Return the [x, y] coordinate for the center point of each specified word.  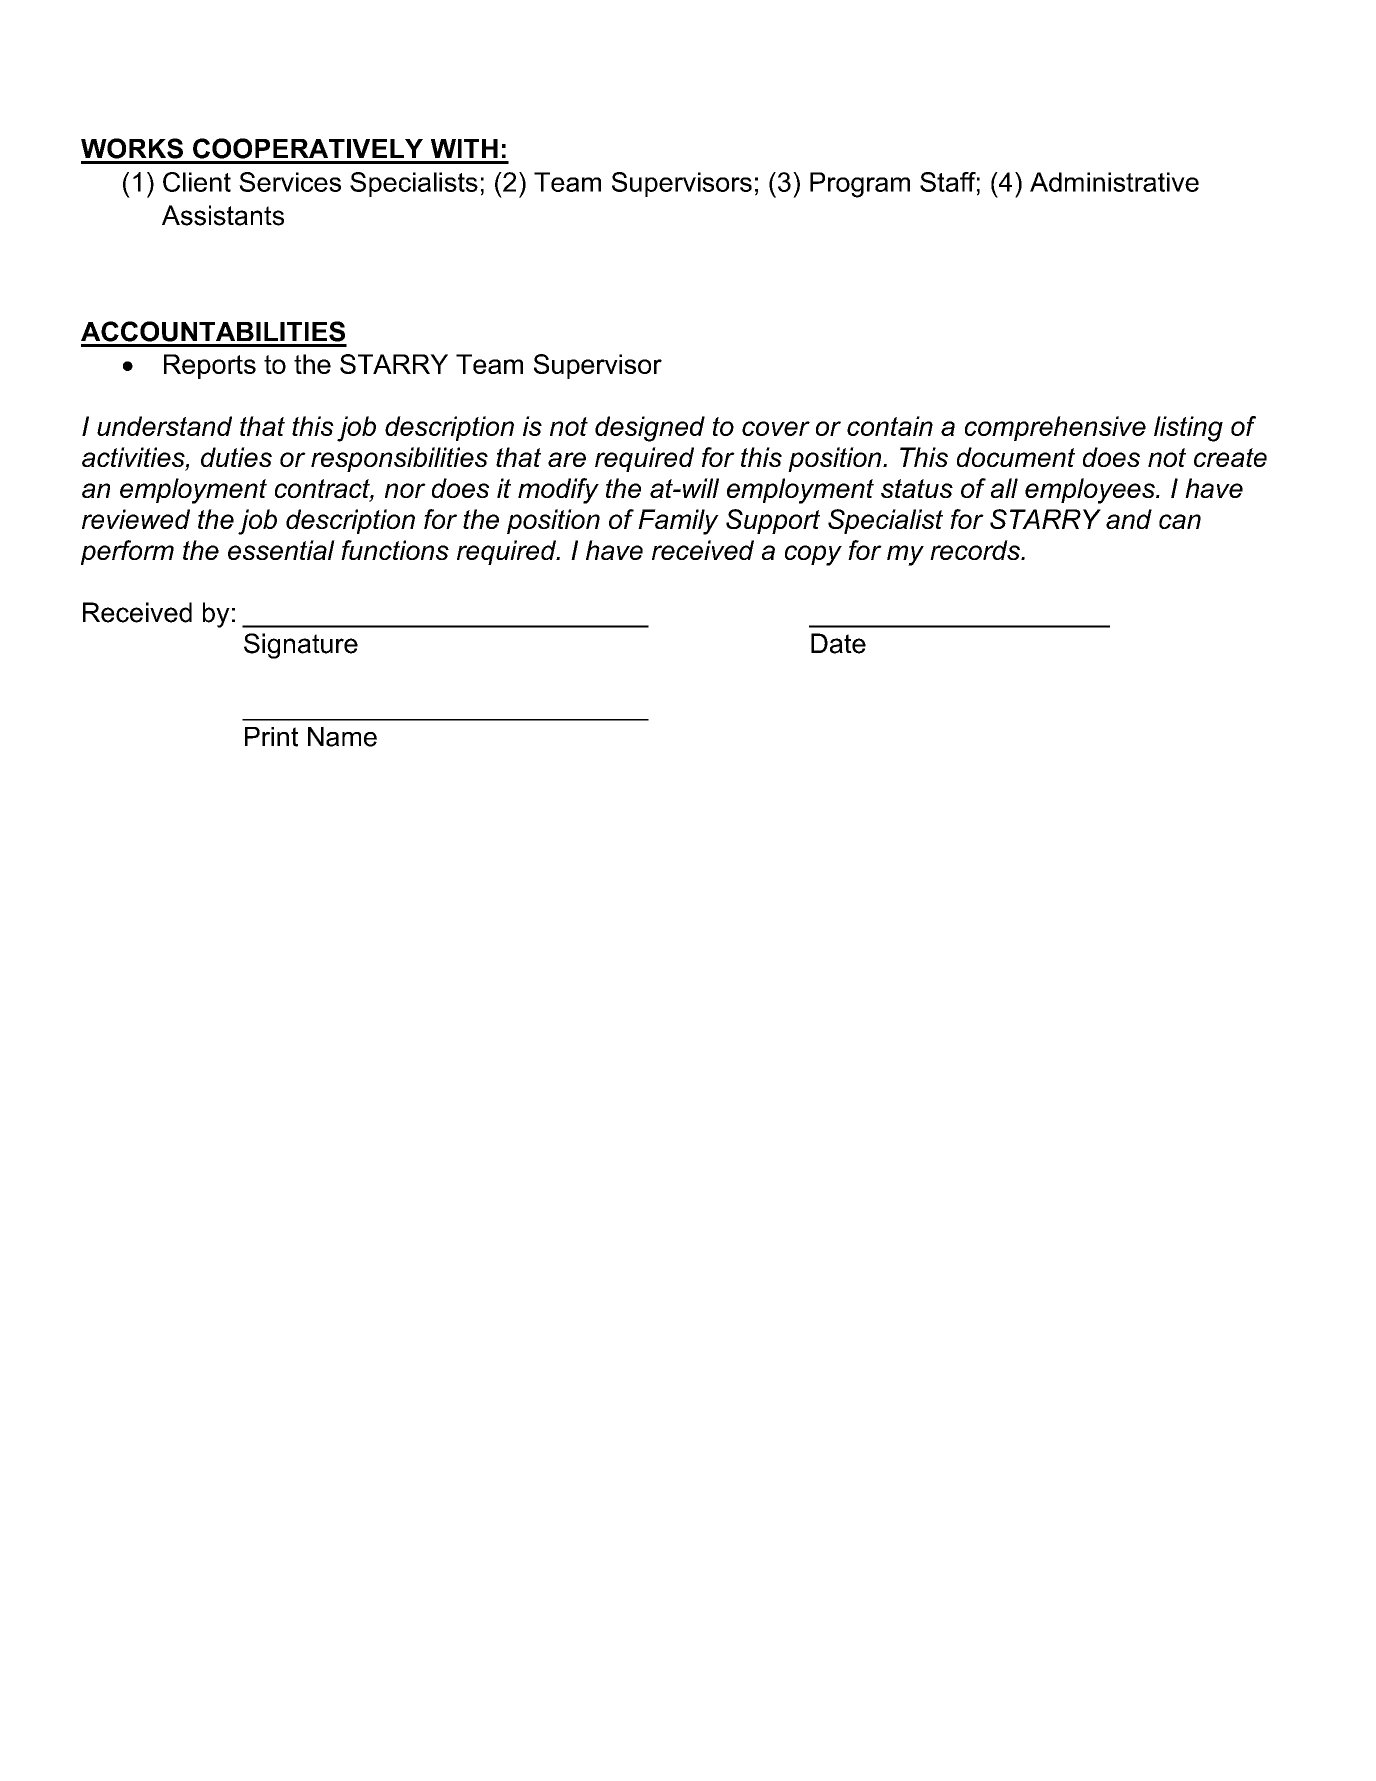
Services [290, 182]
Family [678, 522]
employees [1091, 491]
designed [650, 429]
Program [860, 185]
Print [271, 737]
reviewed [136, 519]
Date [838, 643]
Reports [210, 366]
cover [776, 428]
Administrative [1114, 182]
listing [1188, 429]
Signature [301, 646]
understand [164, 426]
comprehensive [1055, 428]
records [976, 550]
